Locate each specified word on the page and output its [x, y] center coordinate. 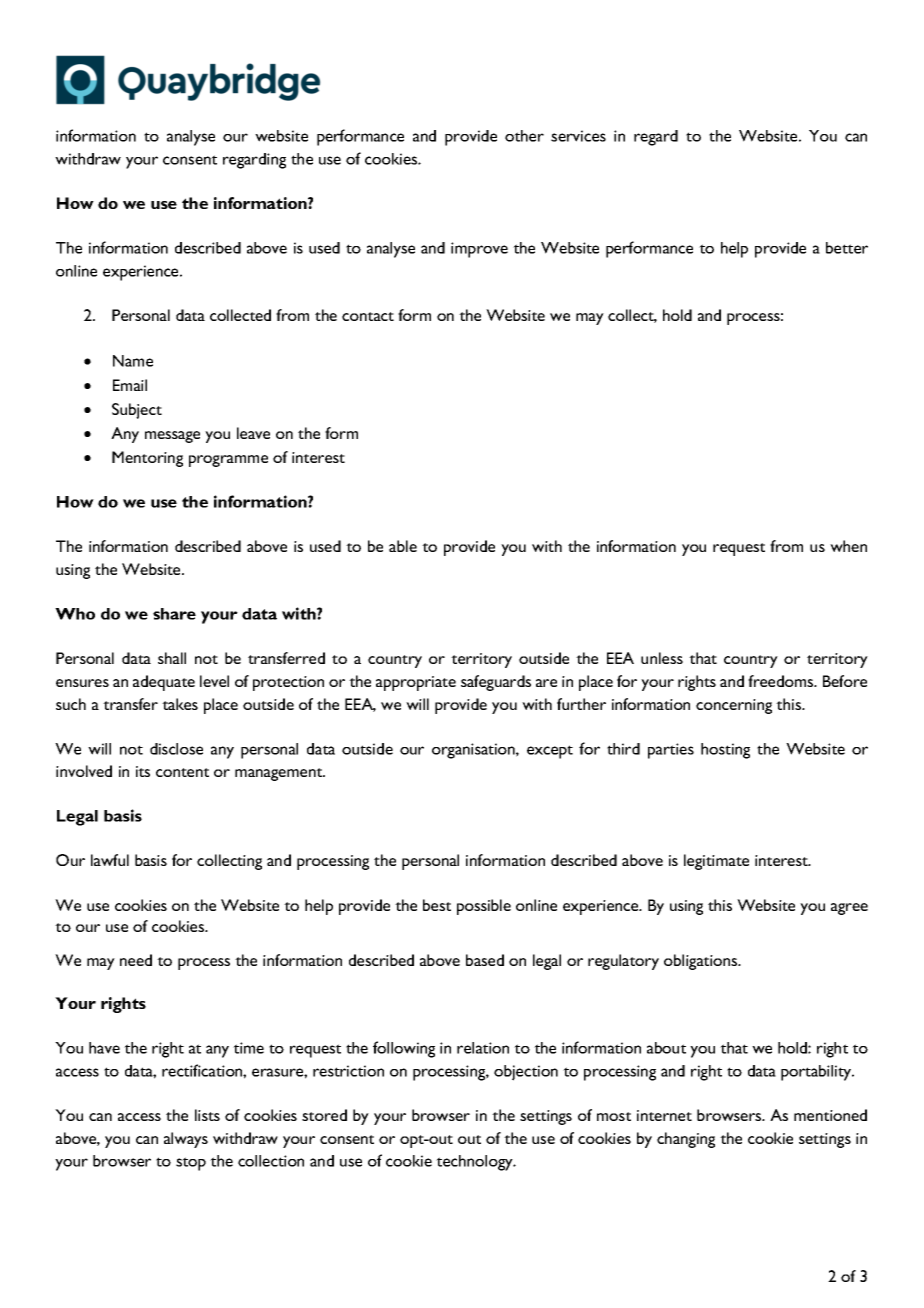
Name [133, 361]
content [182, 772]
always [186, 1140]
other [524, 136]
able [403, 546]
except [550, 752]
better [847, 248]
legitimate [716, 862]
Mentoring [147, 459]
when [848, 546]
